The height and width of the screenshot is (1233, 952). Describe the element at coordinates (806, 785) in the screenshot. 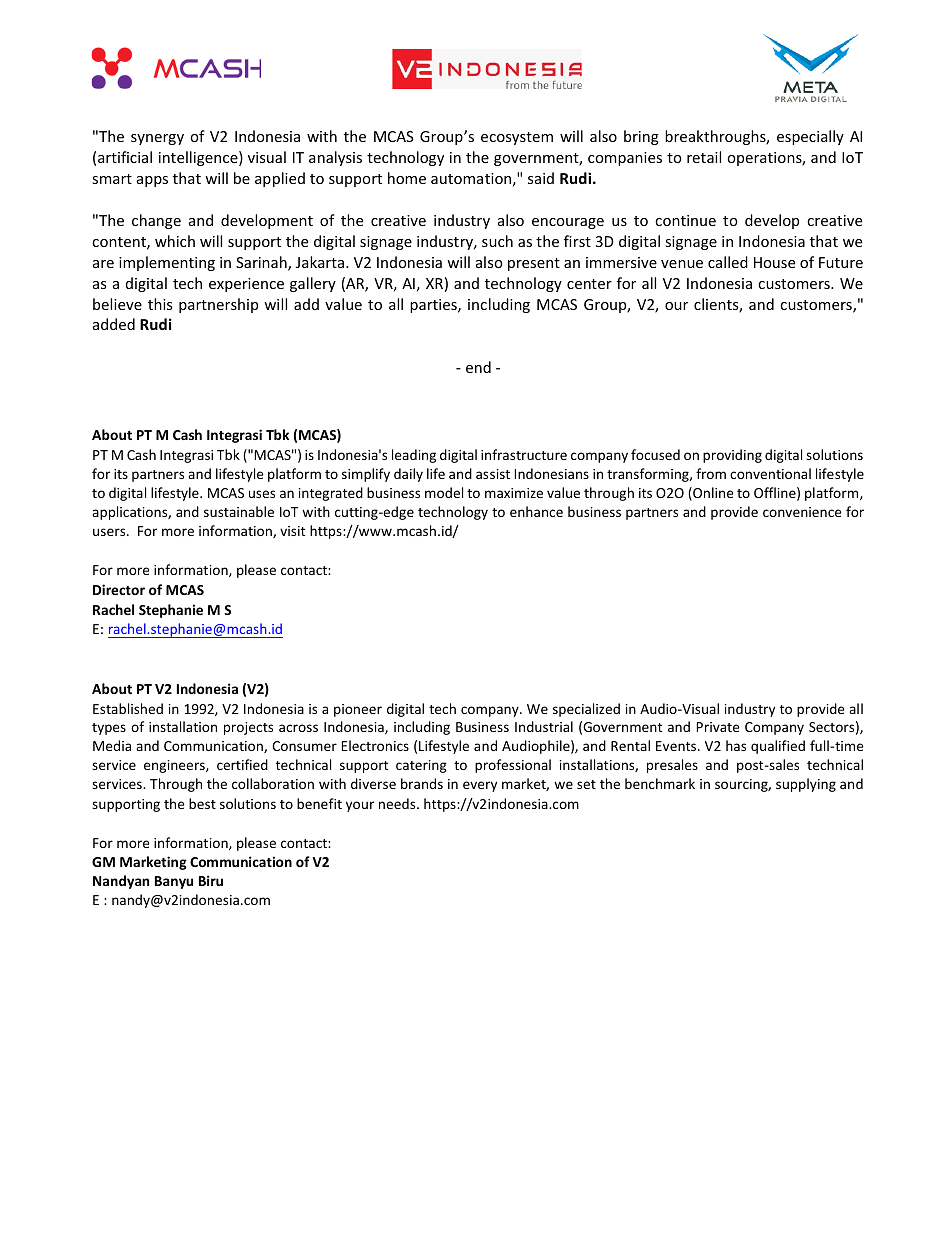

I see `supplying` at that location.
